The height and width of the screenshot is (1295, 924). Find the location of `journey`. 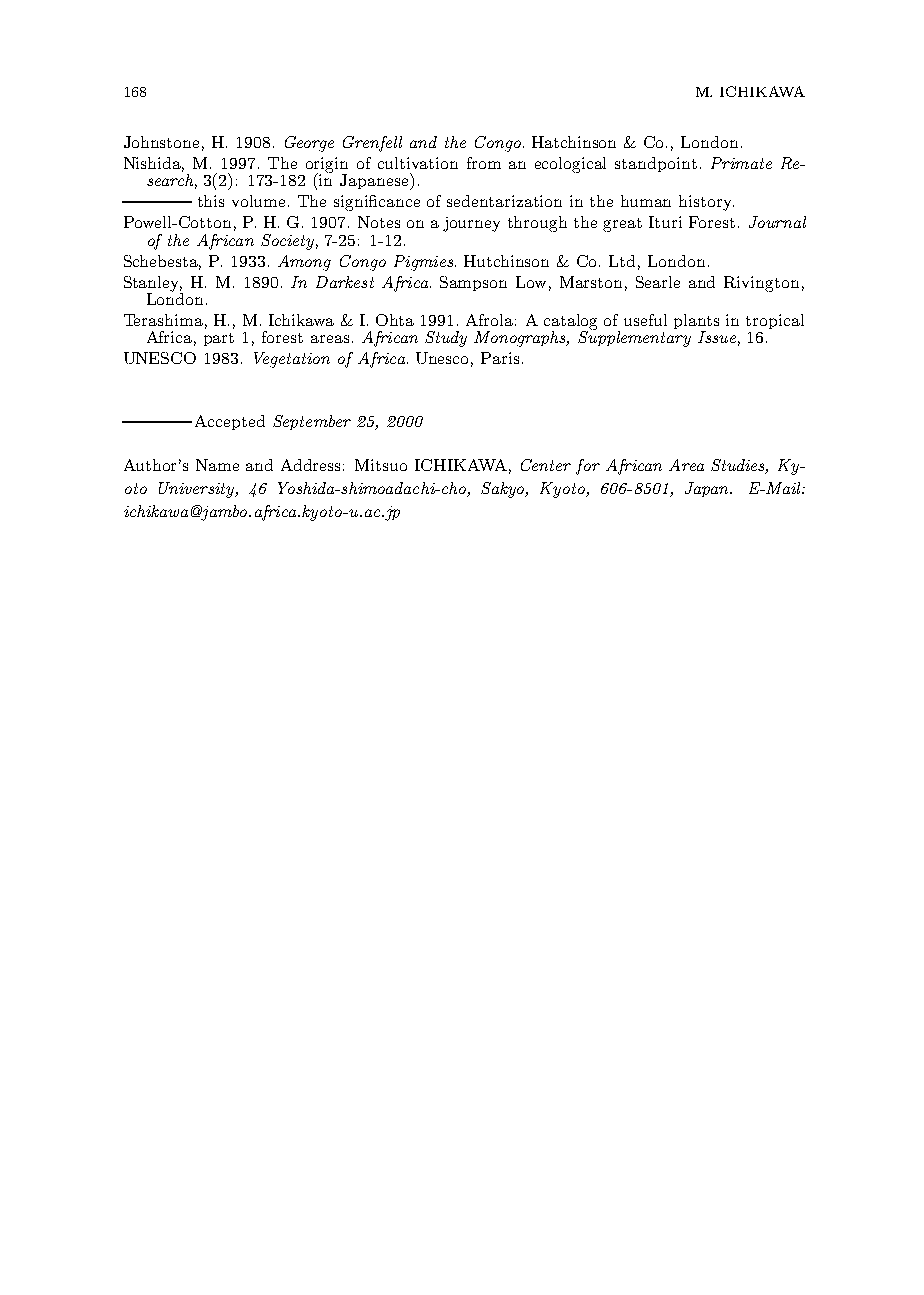

journey is located at coordinates (471, 224).
